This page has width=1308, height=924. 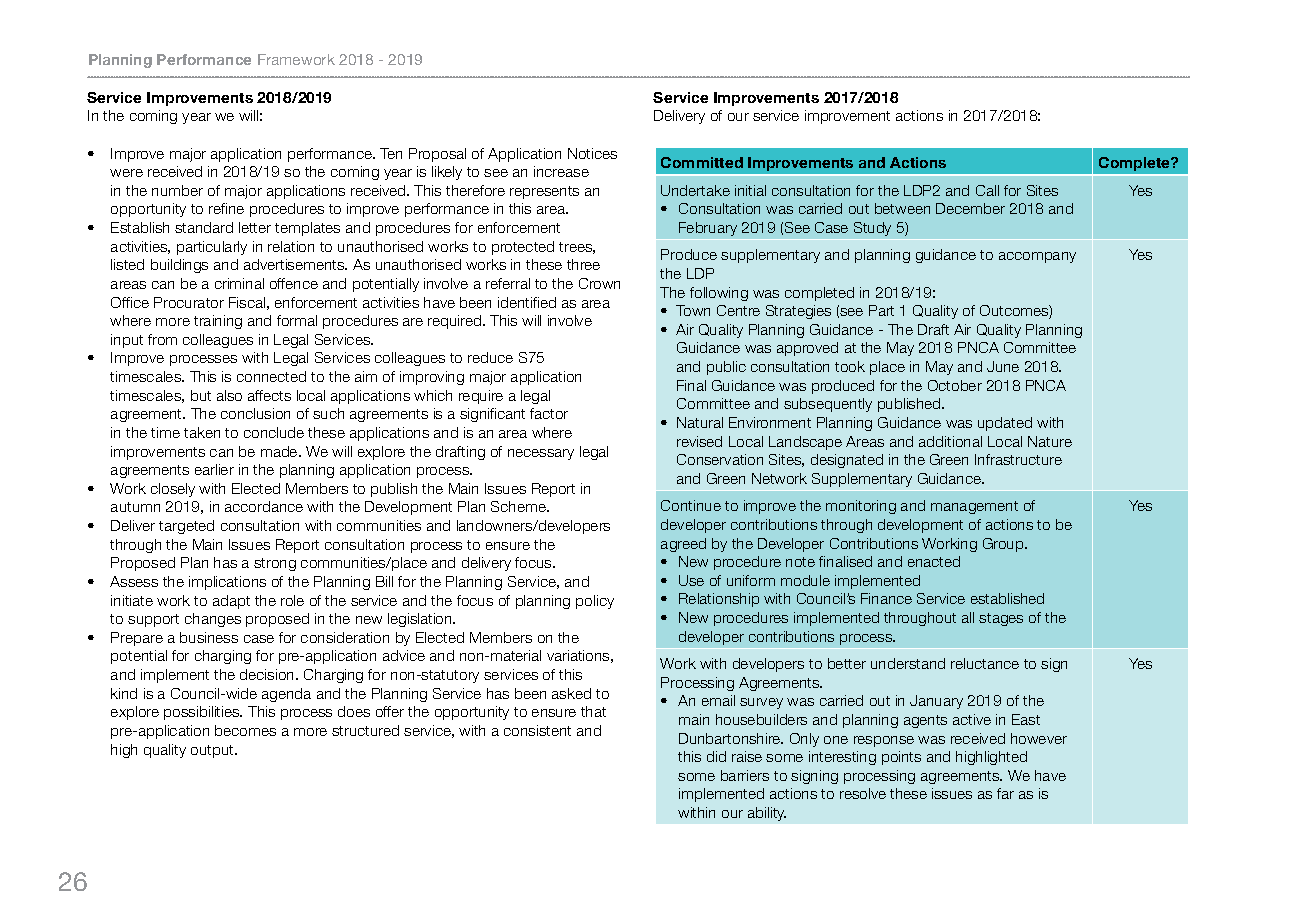 What do you see at coordinates (987, 190) in the page?
I see `Call` at bounding box center [987, 190].
